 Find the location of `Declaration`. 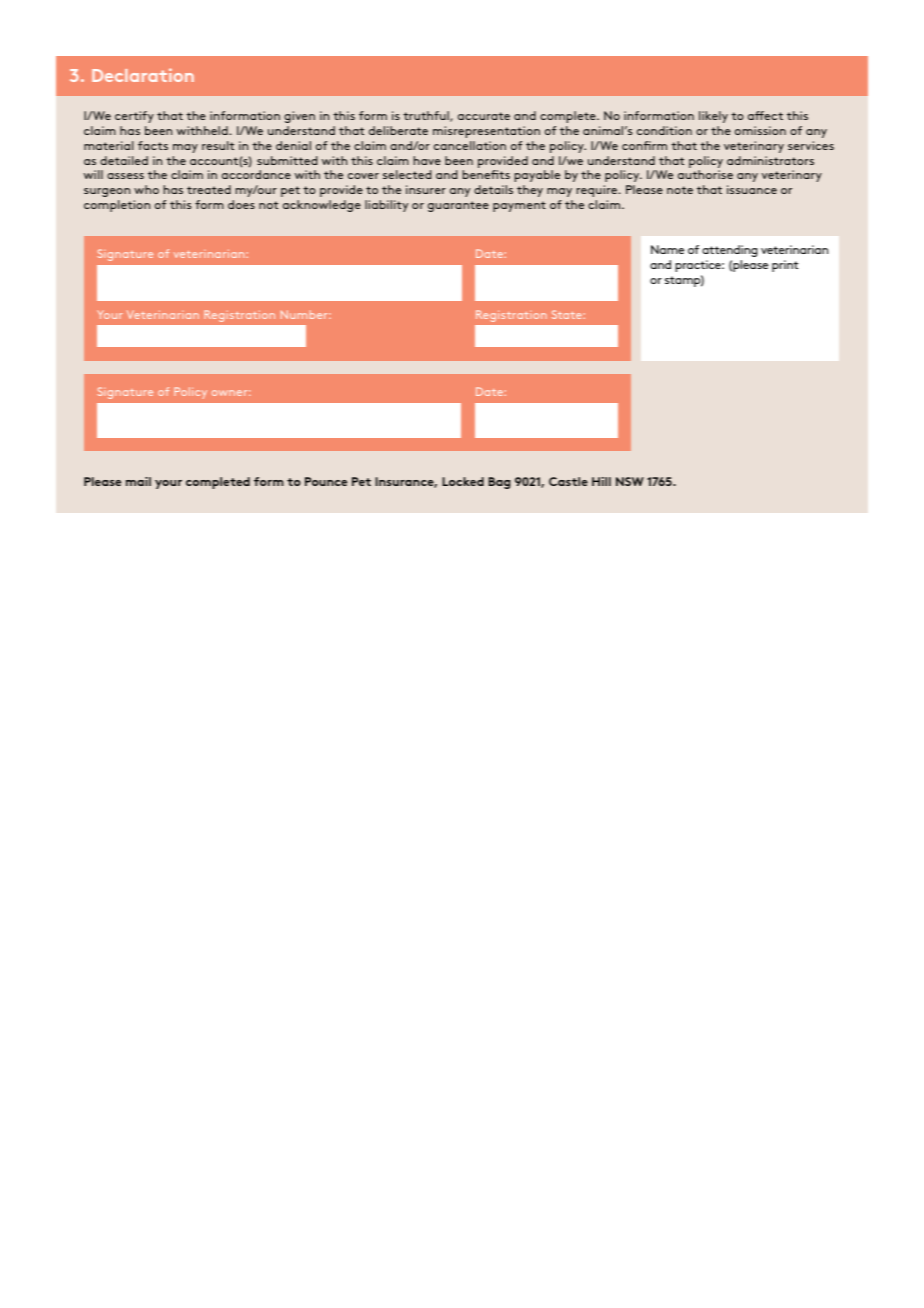

Declaration is located at coordinates (143, 75).
